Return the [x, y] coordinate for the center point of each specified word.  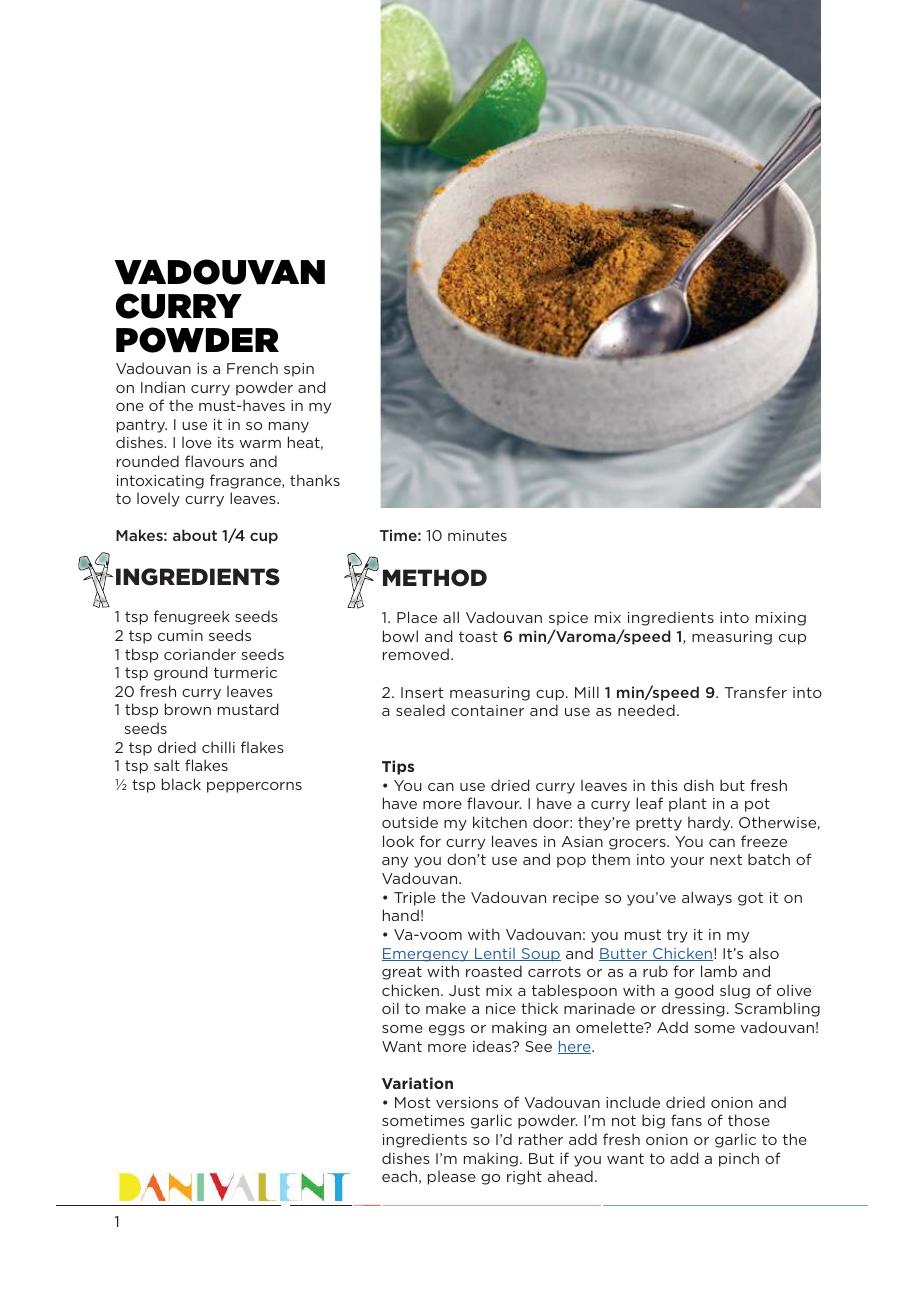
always [707, 898]
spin [299, 370]
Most [413, 1102]
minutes [477, 535]
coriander [200, 654]
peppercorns [254, 787]
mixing [781, 619]
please [452, 1177]
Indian [163, 387]
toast [478, 636]
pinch [739, 1159]
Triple [415, 898]
